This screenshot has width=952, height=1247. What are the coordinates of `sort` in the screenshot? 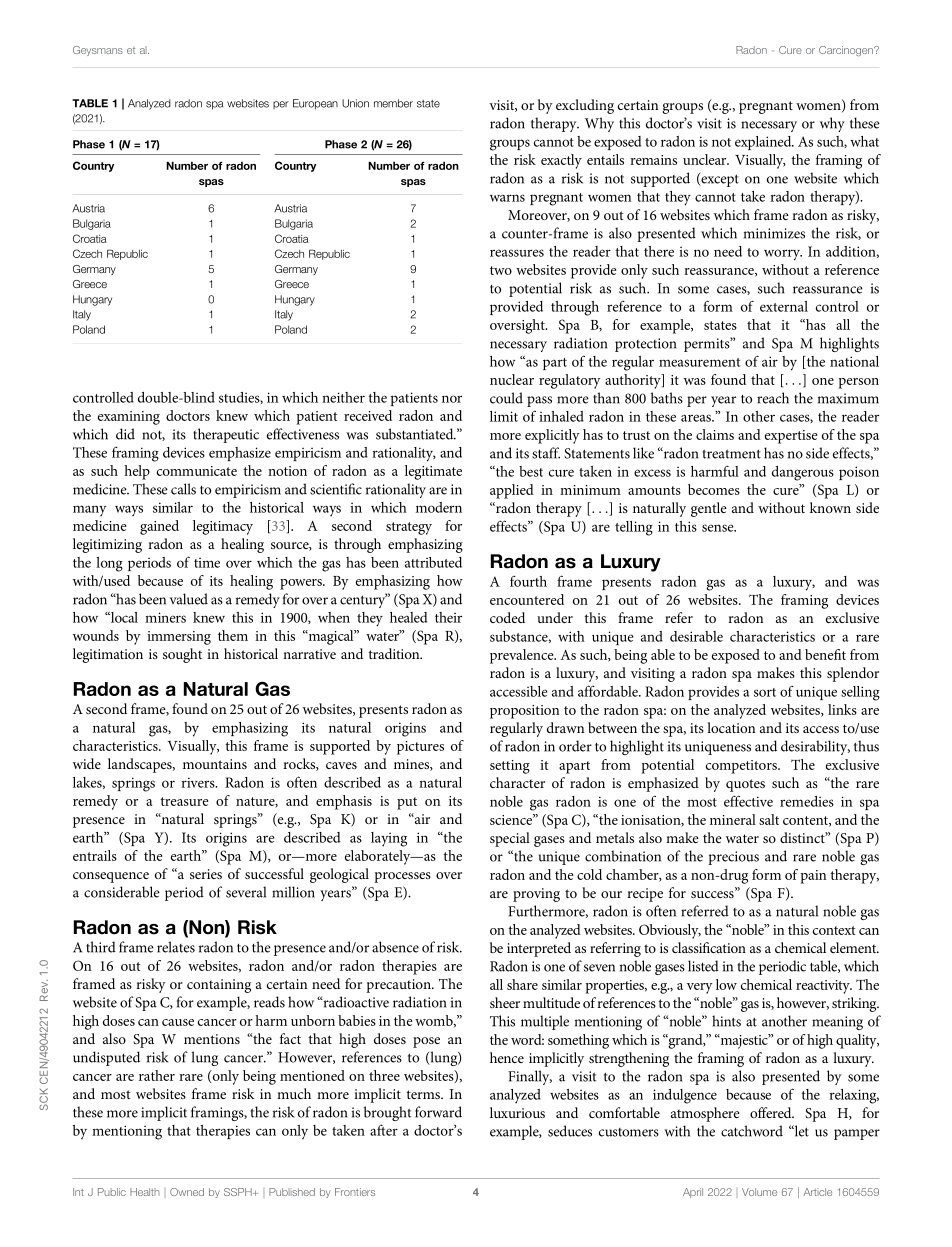 It's located at (765, 692).
